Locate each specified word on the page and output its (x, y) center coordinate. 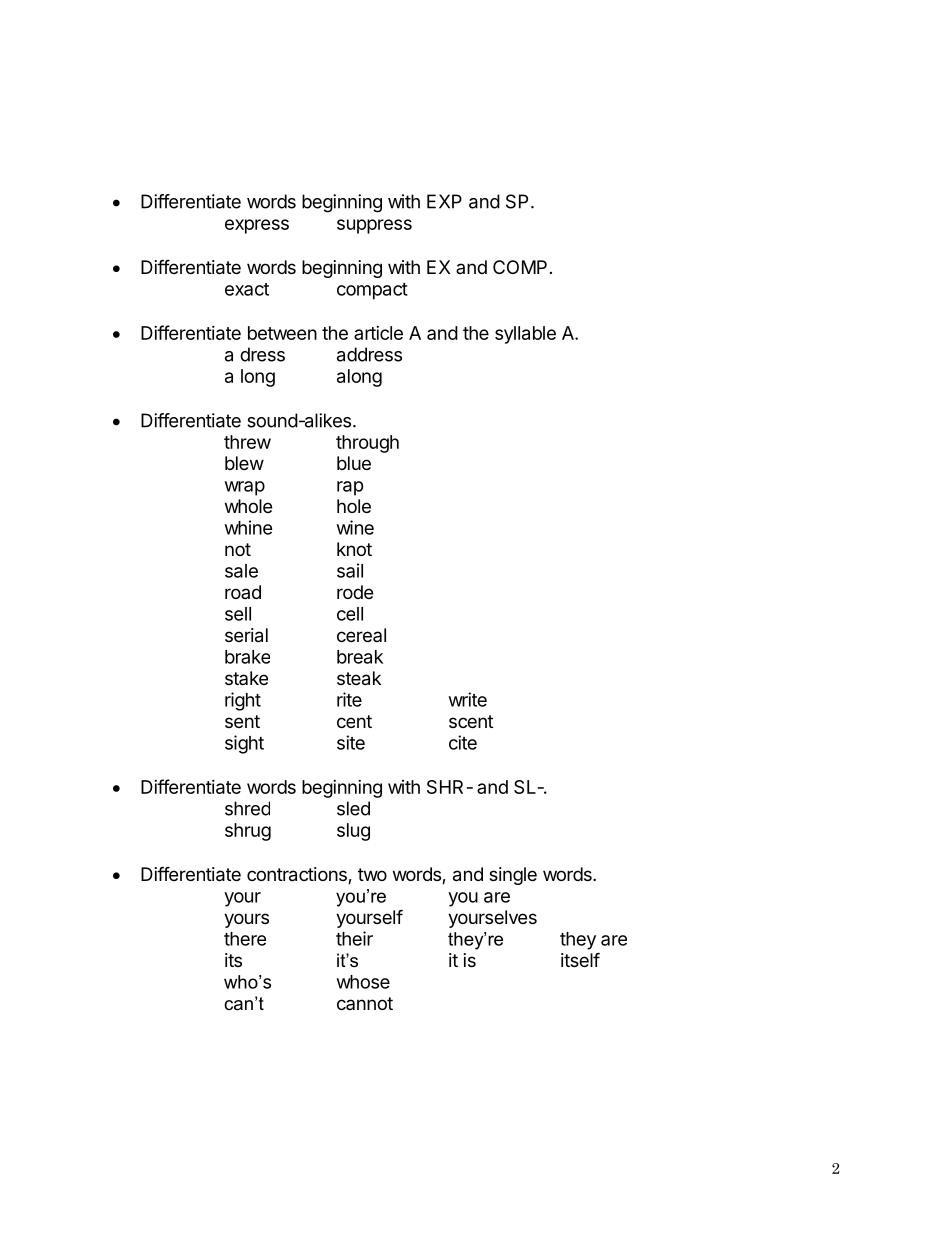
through (367, 444)
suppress (374, 226)
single (513, 876)
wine (355, 527)
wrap (245, 488)
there (245, 939)
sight (244, 744)
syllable (525, 335)
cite (463, 742)
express (257, 226)
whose (363, 982)
